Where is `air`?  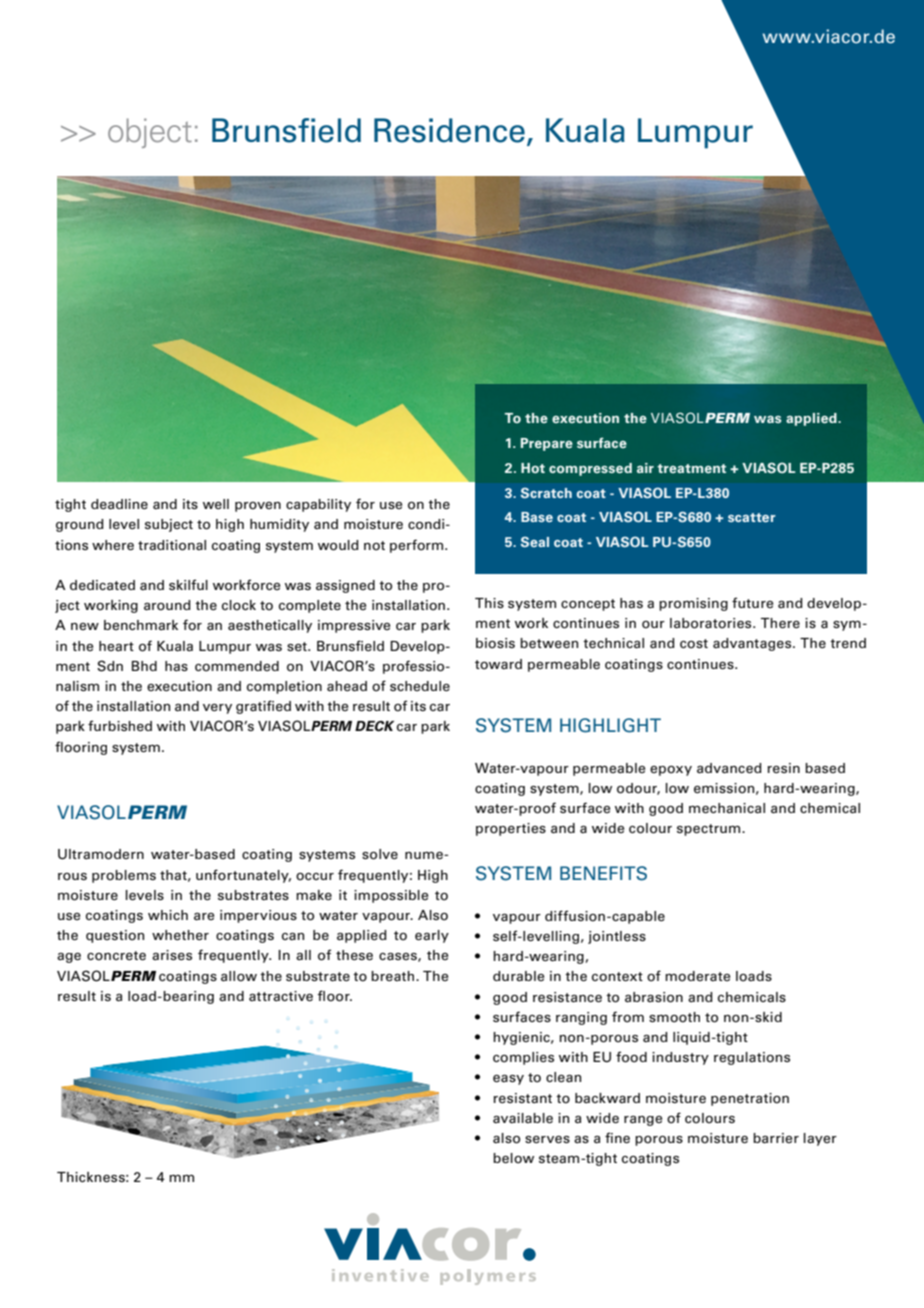 air is located at coordinates (645, 468).
